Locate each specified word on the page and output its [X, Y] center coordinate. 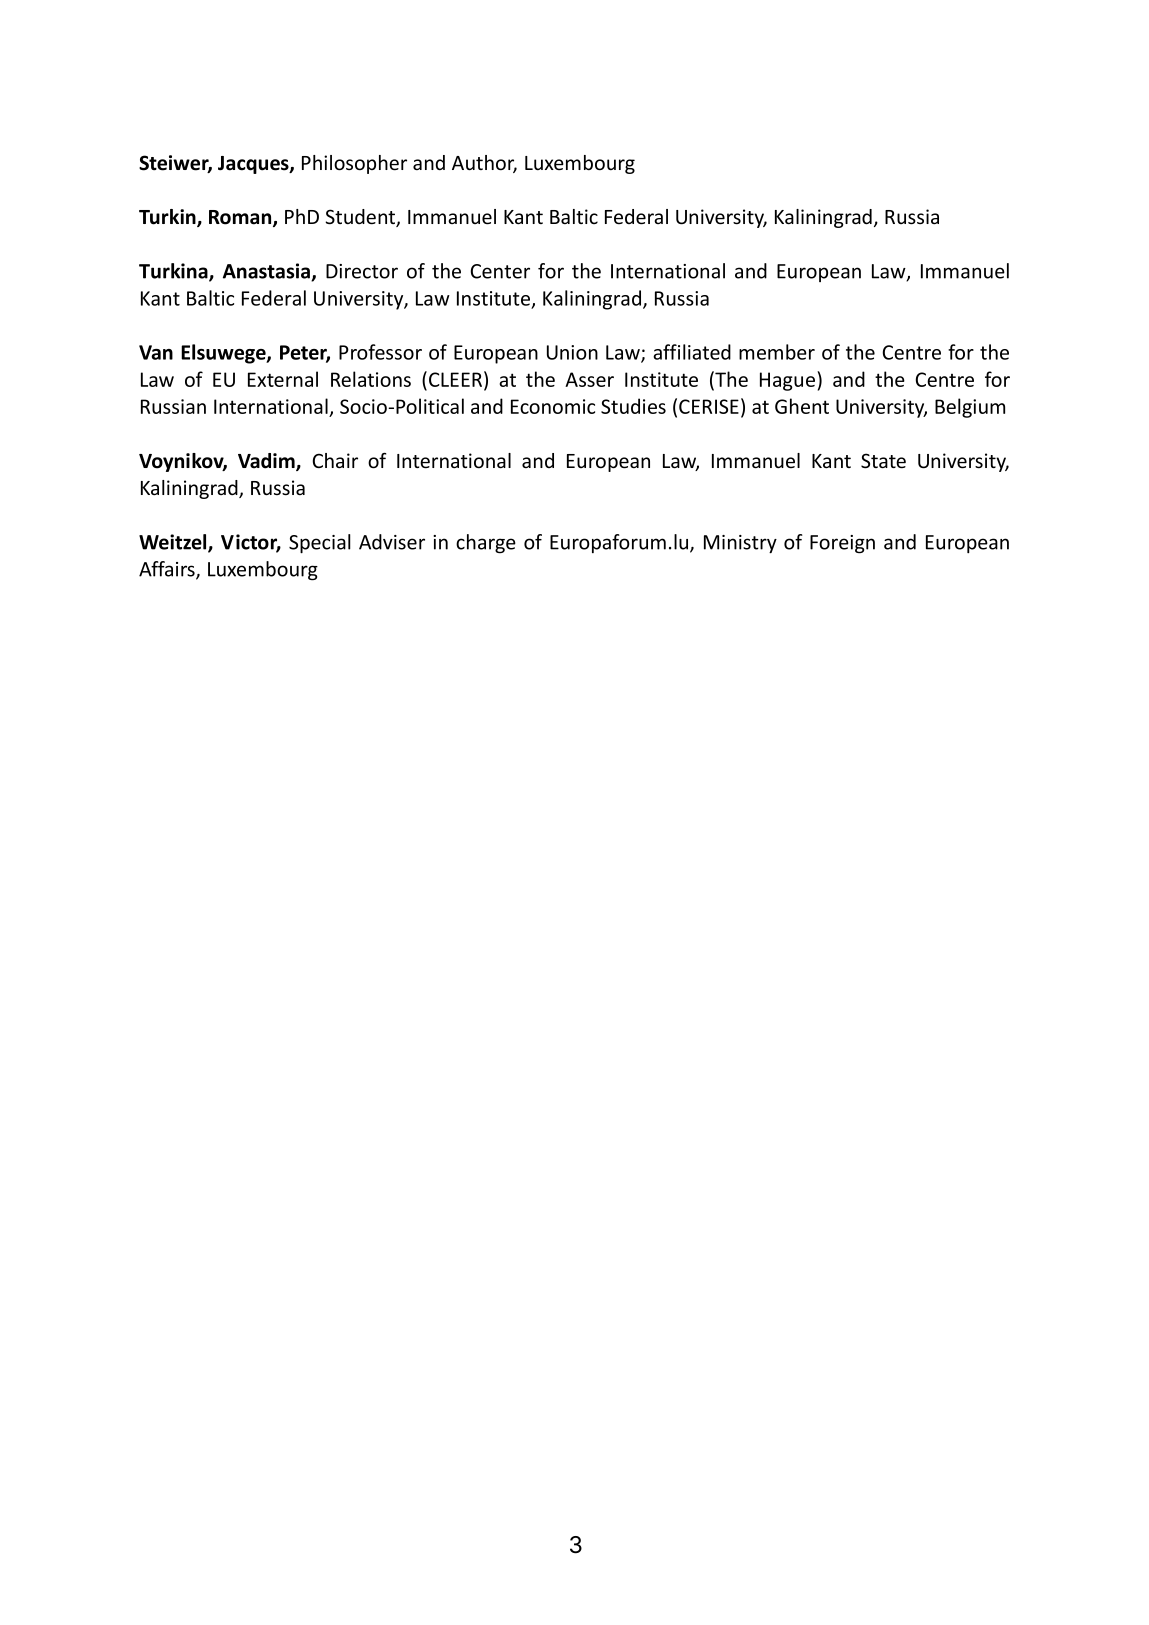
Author [484, 164]
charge [486, 544]
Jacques [254, 165]
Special [320, 543]
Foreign [842, 544]
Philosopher [354, 164]
